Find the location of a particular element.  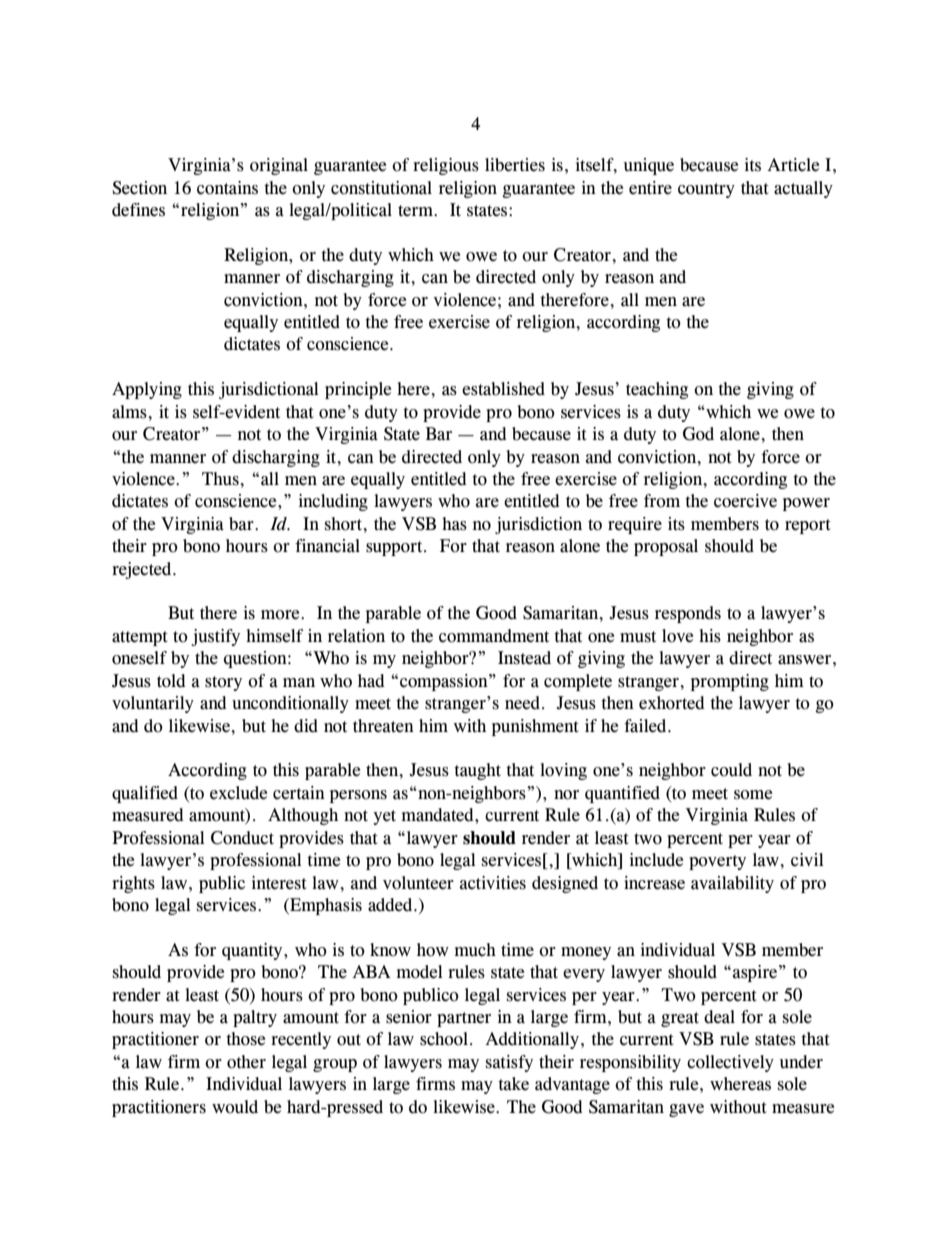

commandment is located at coordinates (494, 636).
